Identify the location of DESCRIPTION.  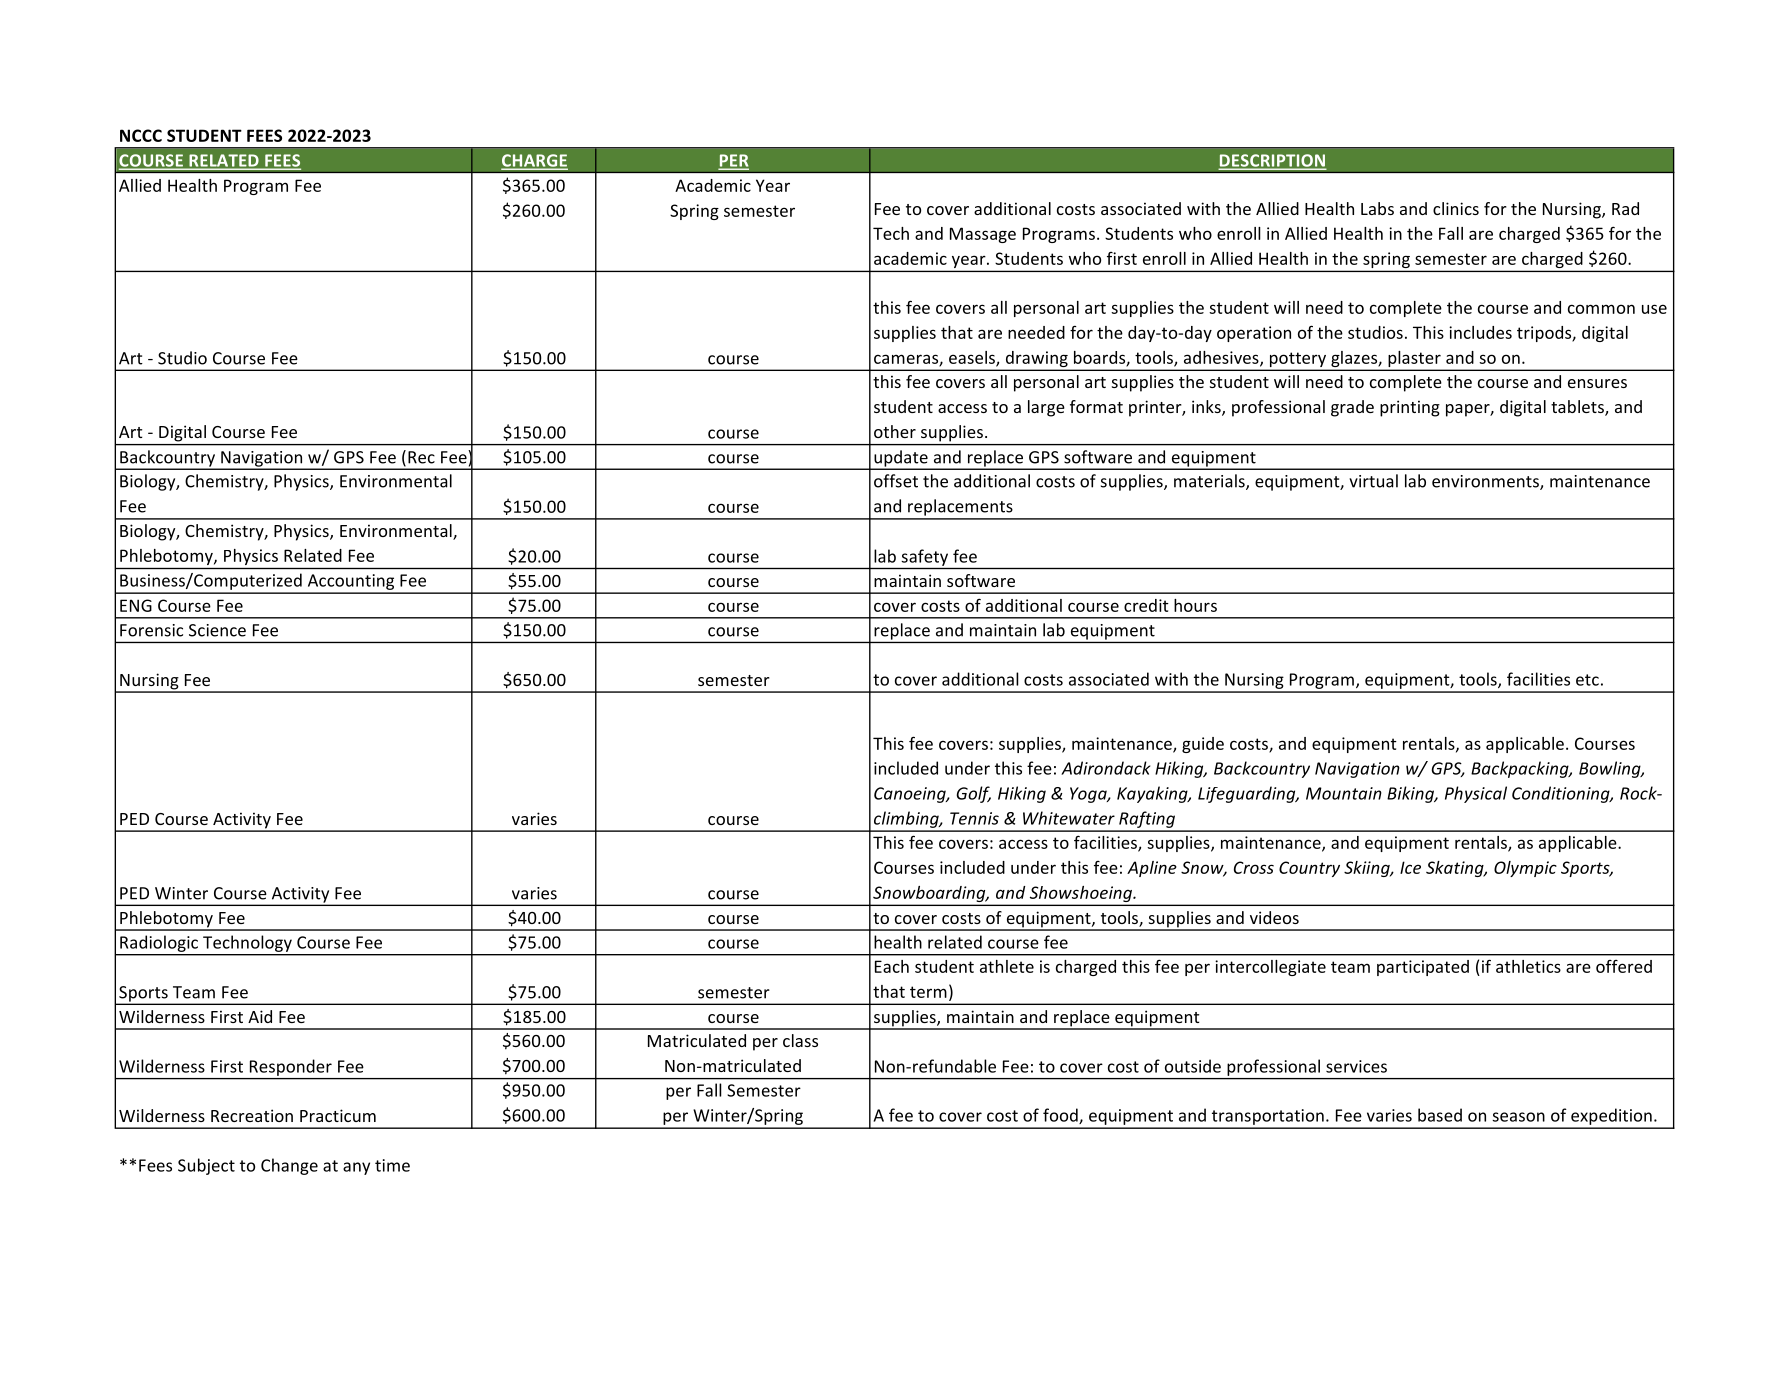
(1272, 161).
